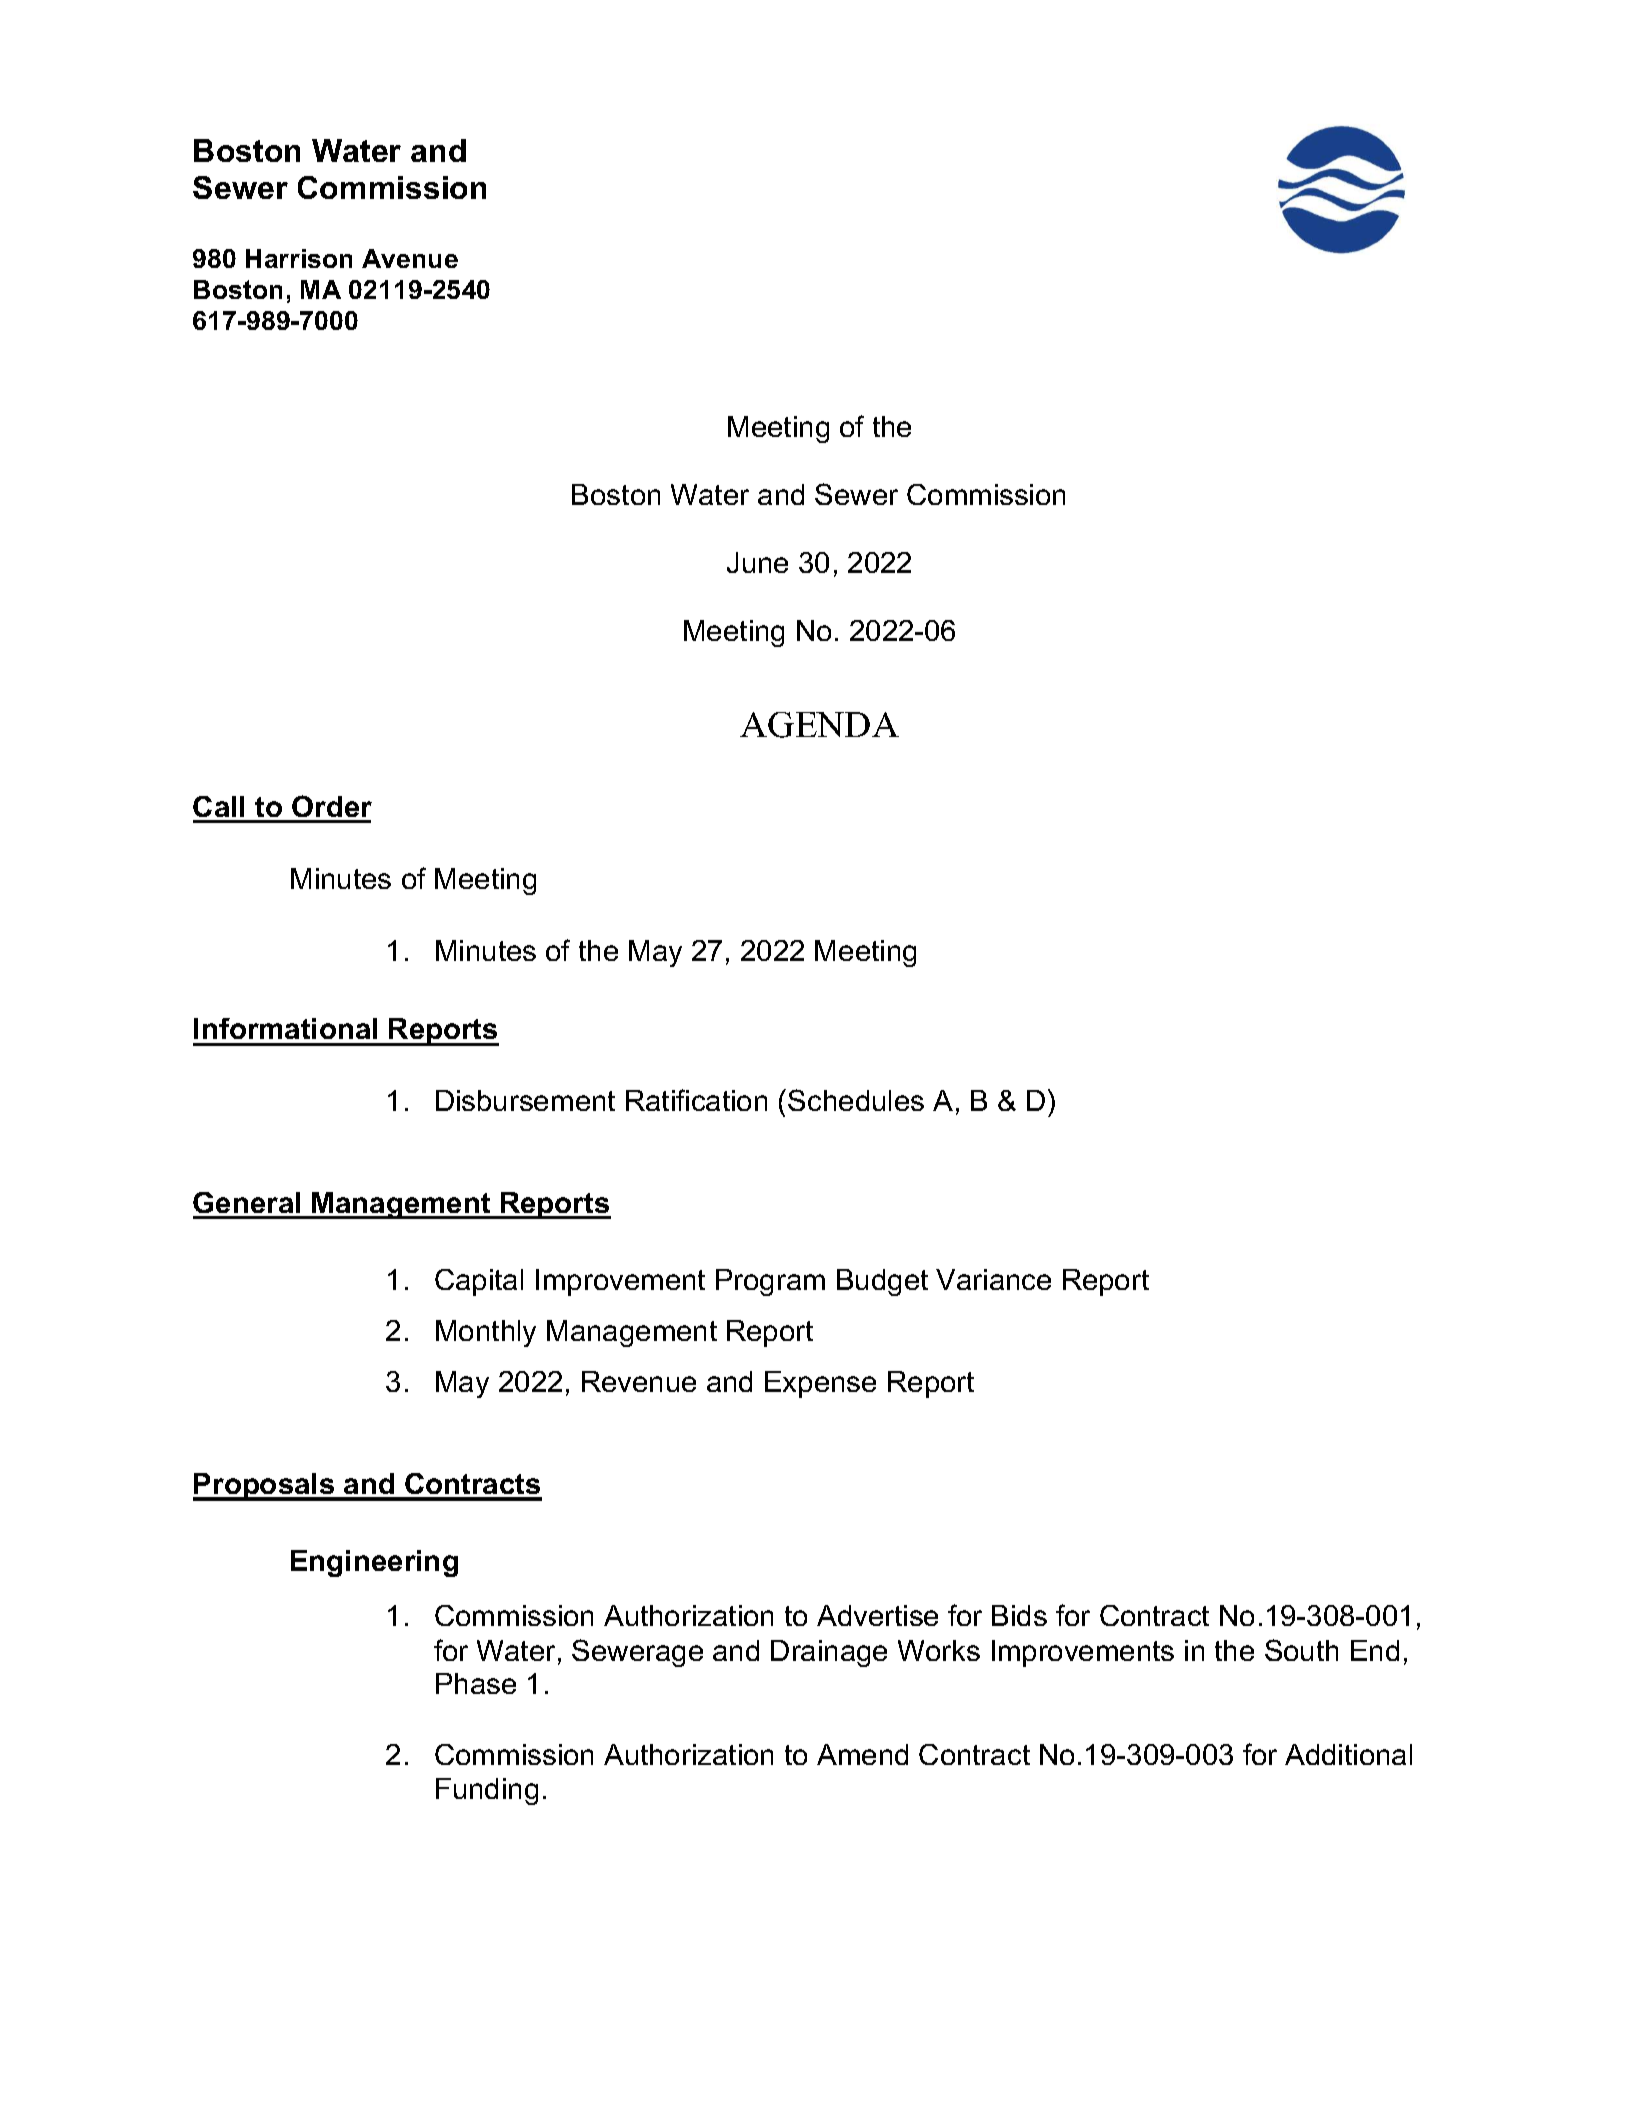  I want to click on Variance, so click(993, 1279).
